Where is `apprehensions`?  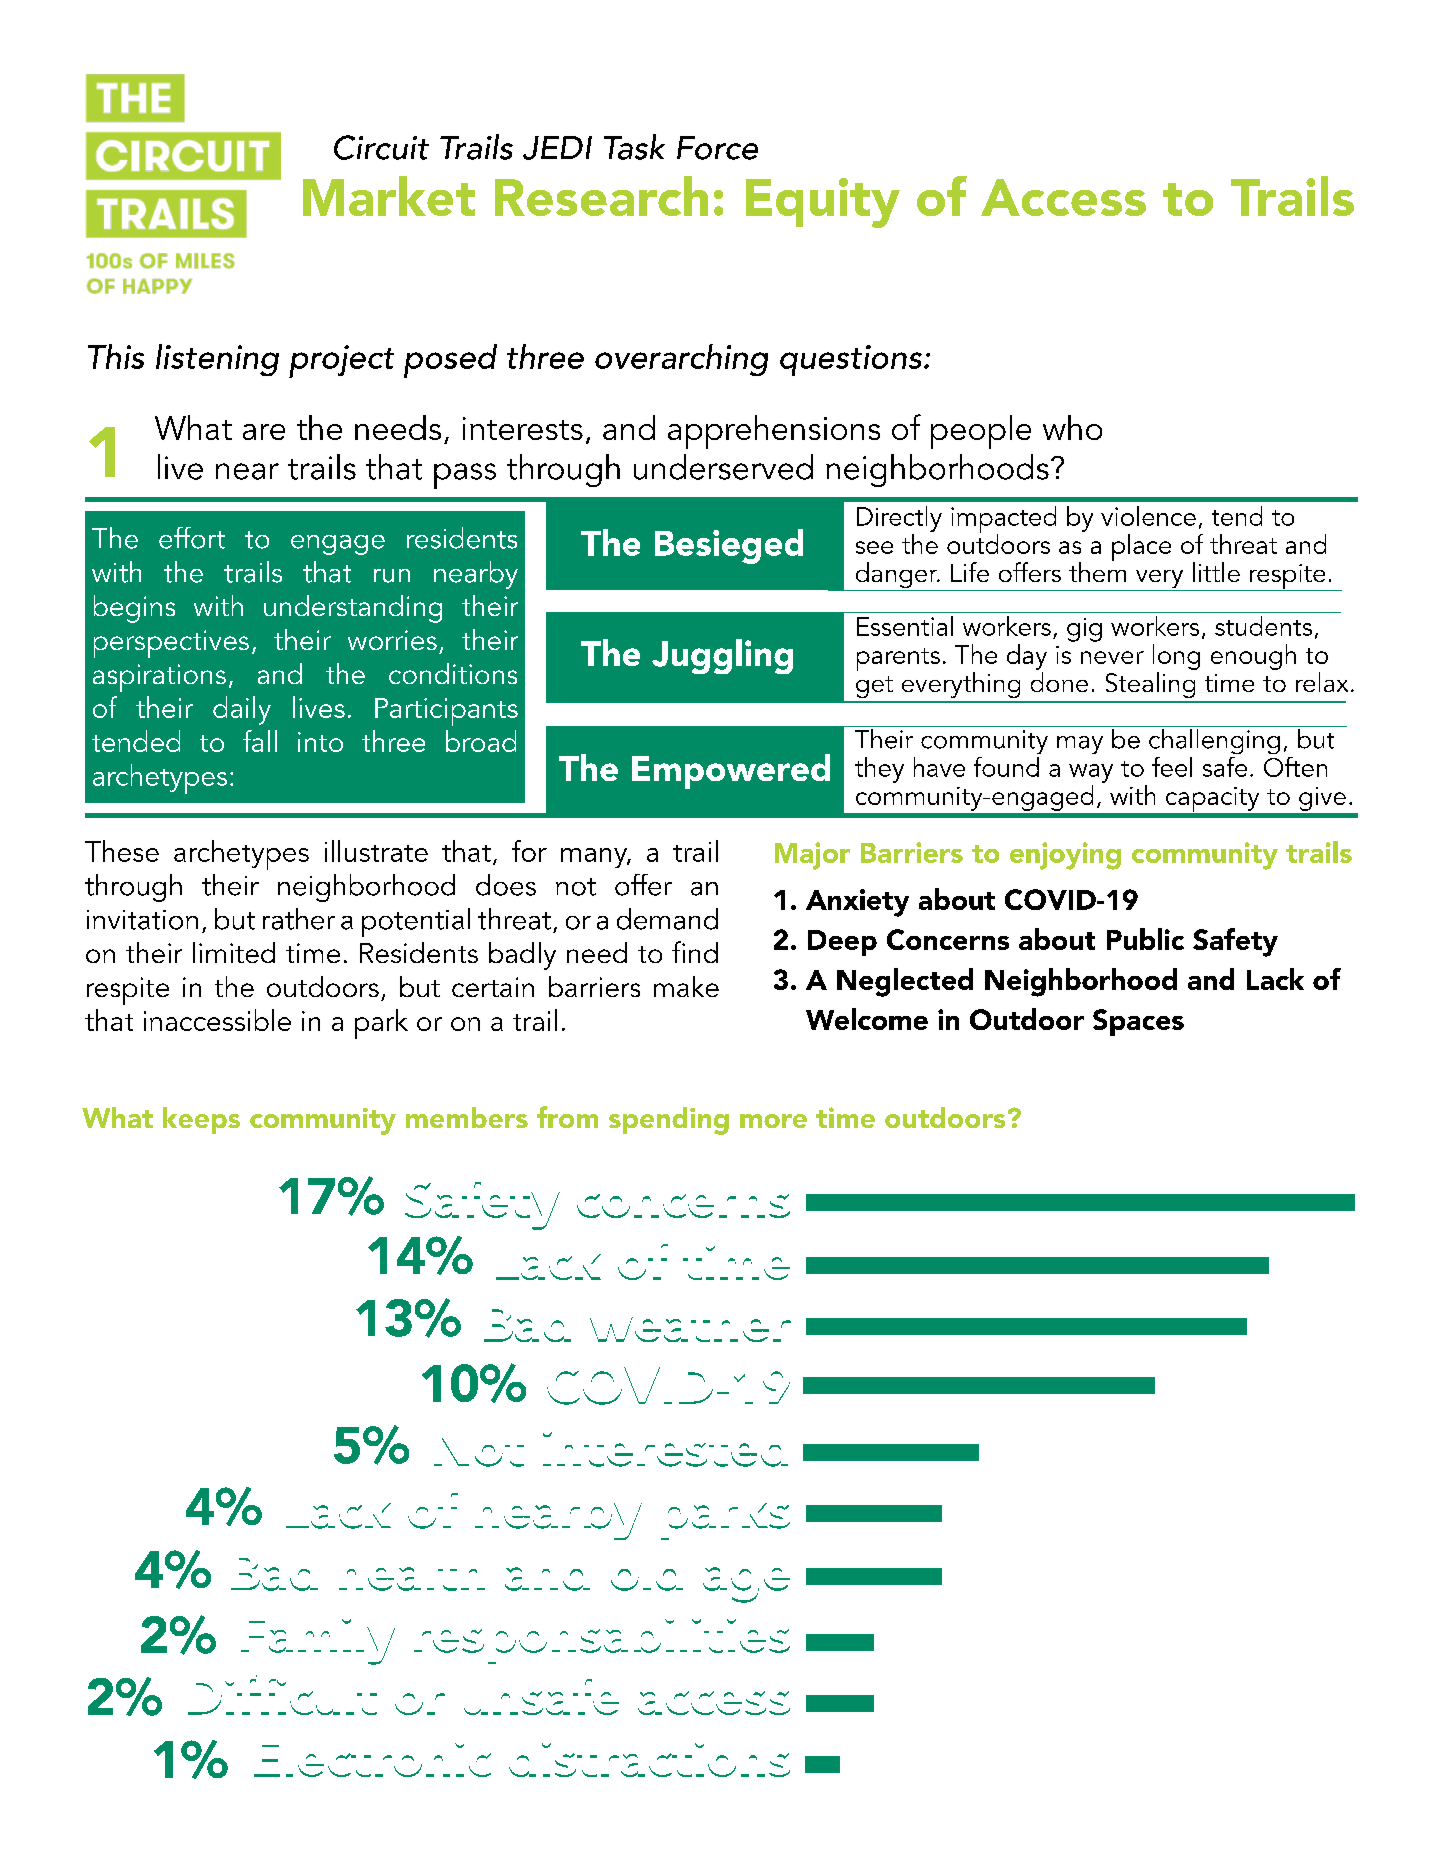 apprehensions is located at coordinates (774, 432).
